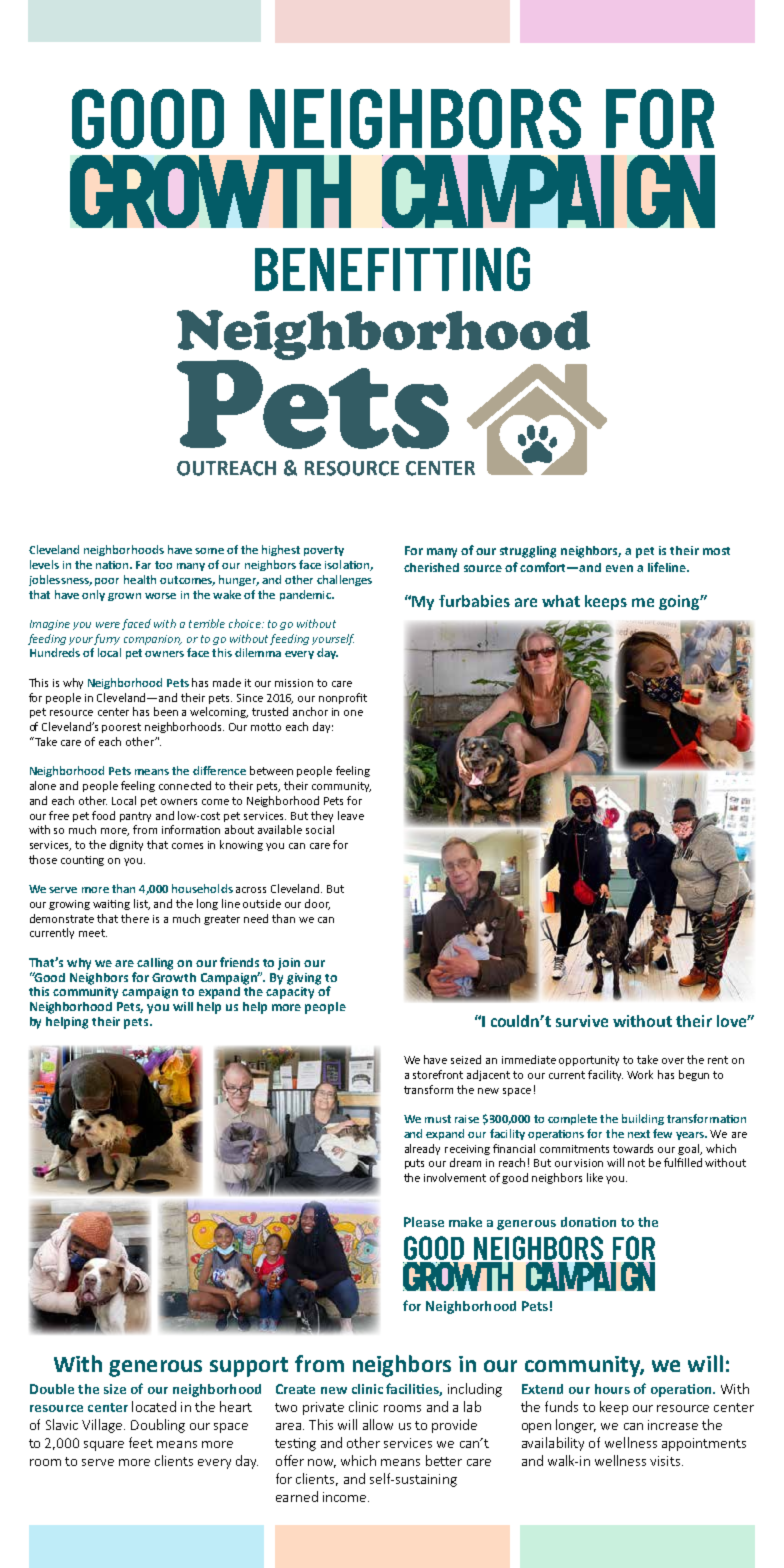 This page has width=784, height=1568. What do you see at coordinates (392, 269) in the page?
I see `BENEFITTING` at bounding box center [392, 269].
